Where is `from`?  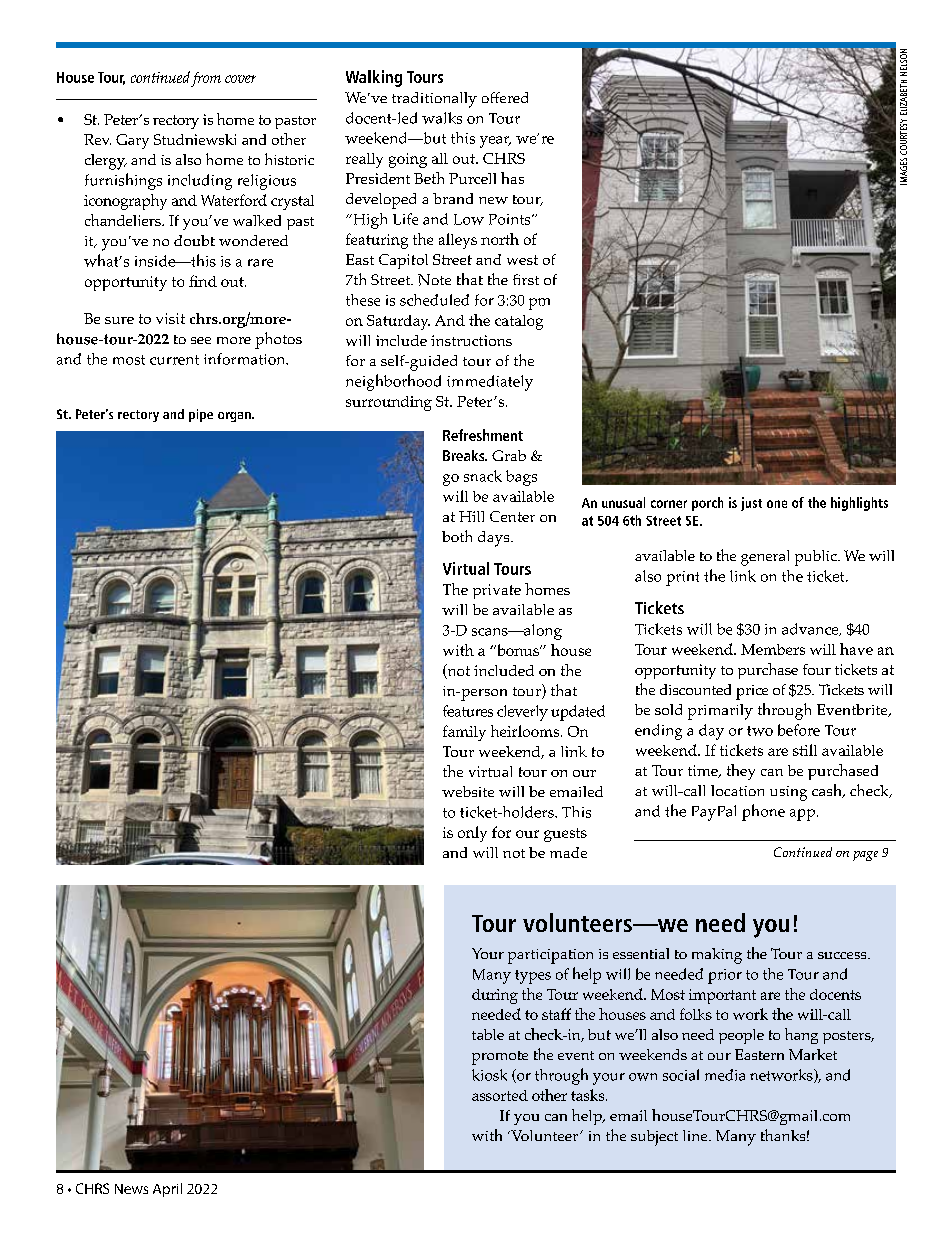
from is located at coordinates (206, 79).
